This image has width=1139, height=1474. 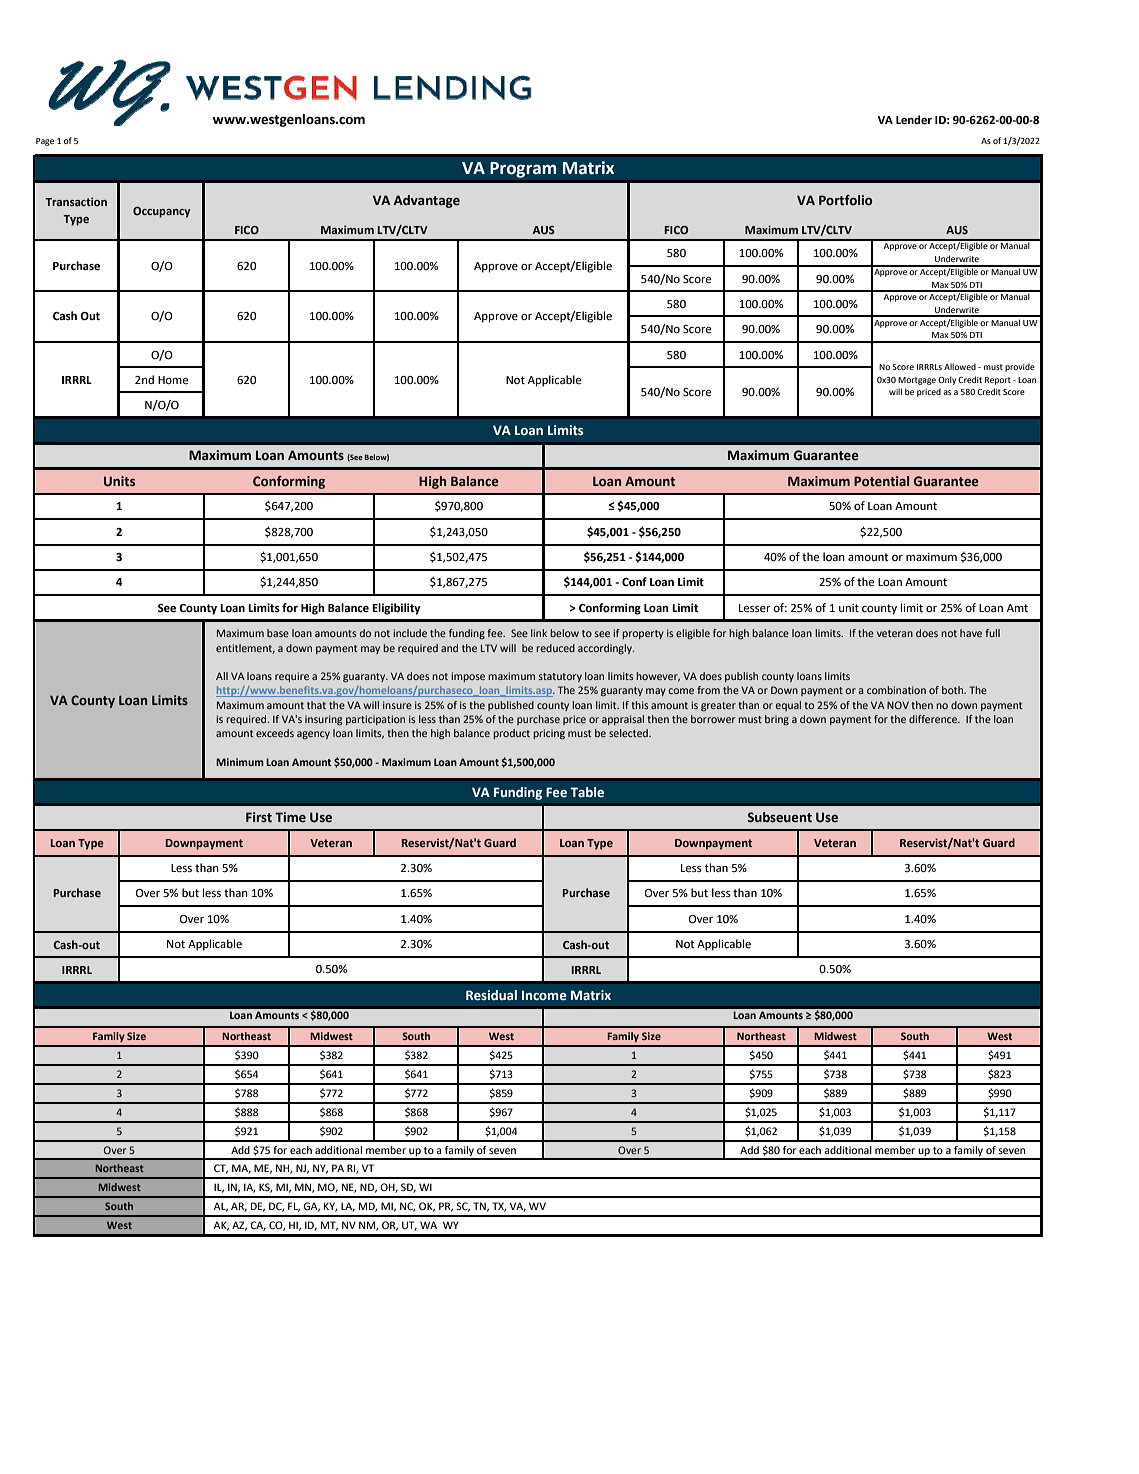 What do you see at coordinates (491, 995) in the image?
I see `Residual` at bounding box center [491, 995].
